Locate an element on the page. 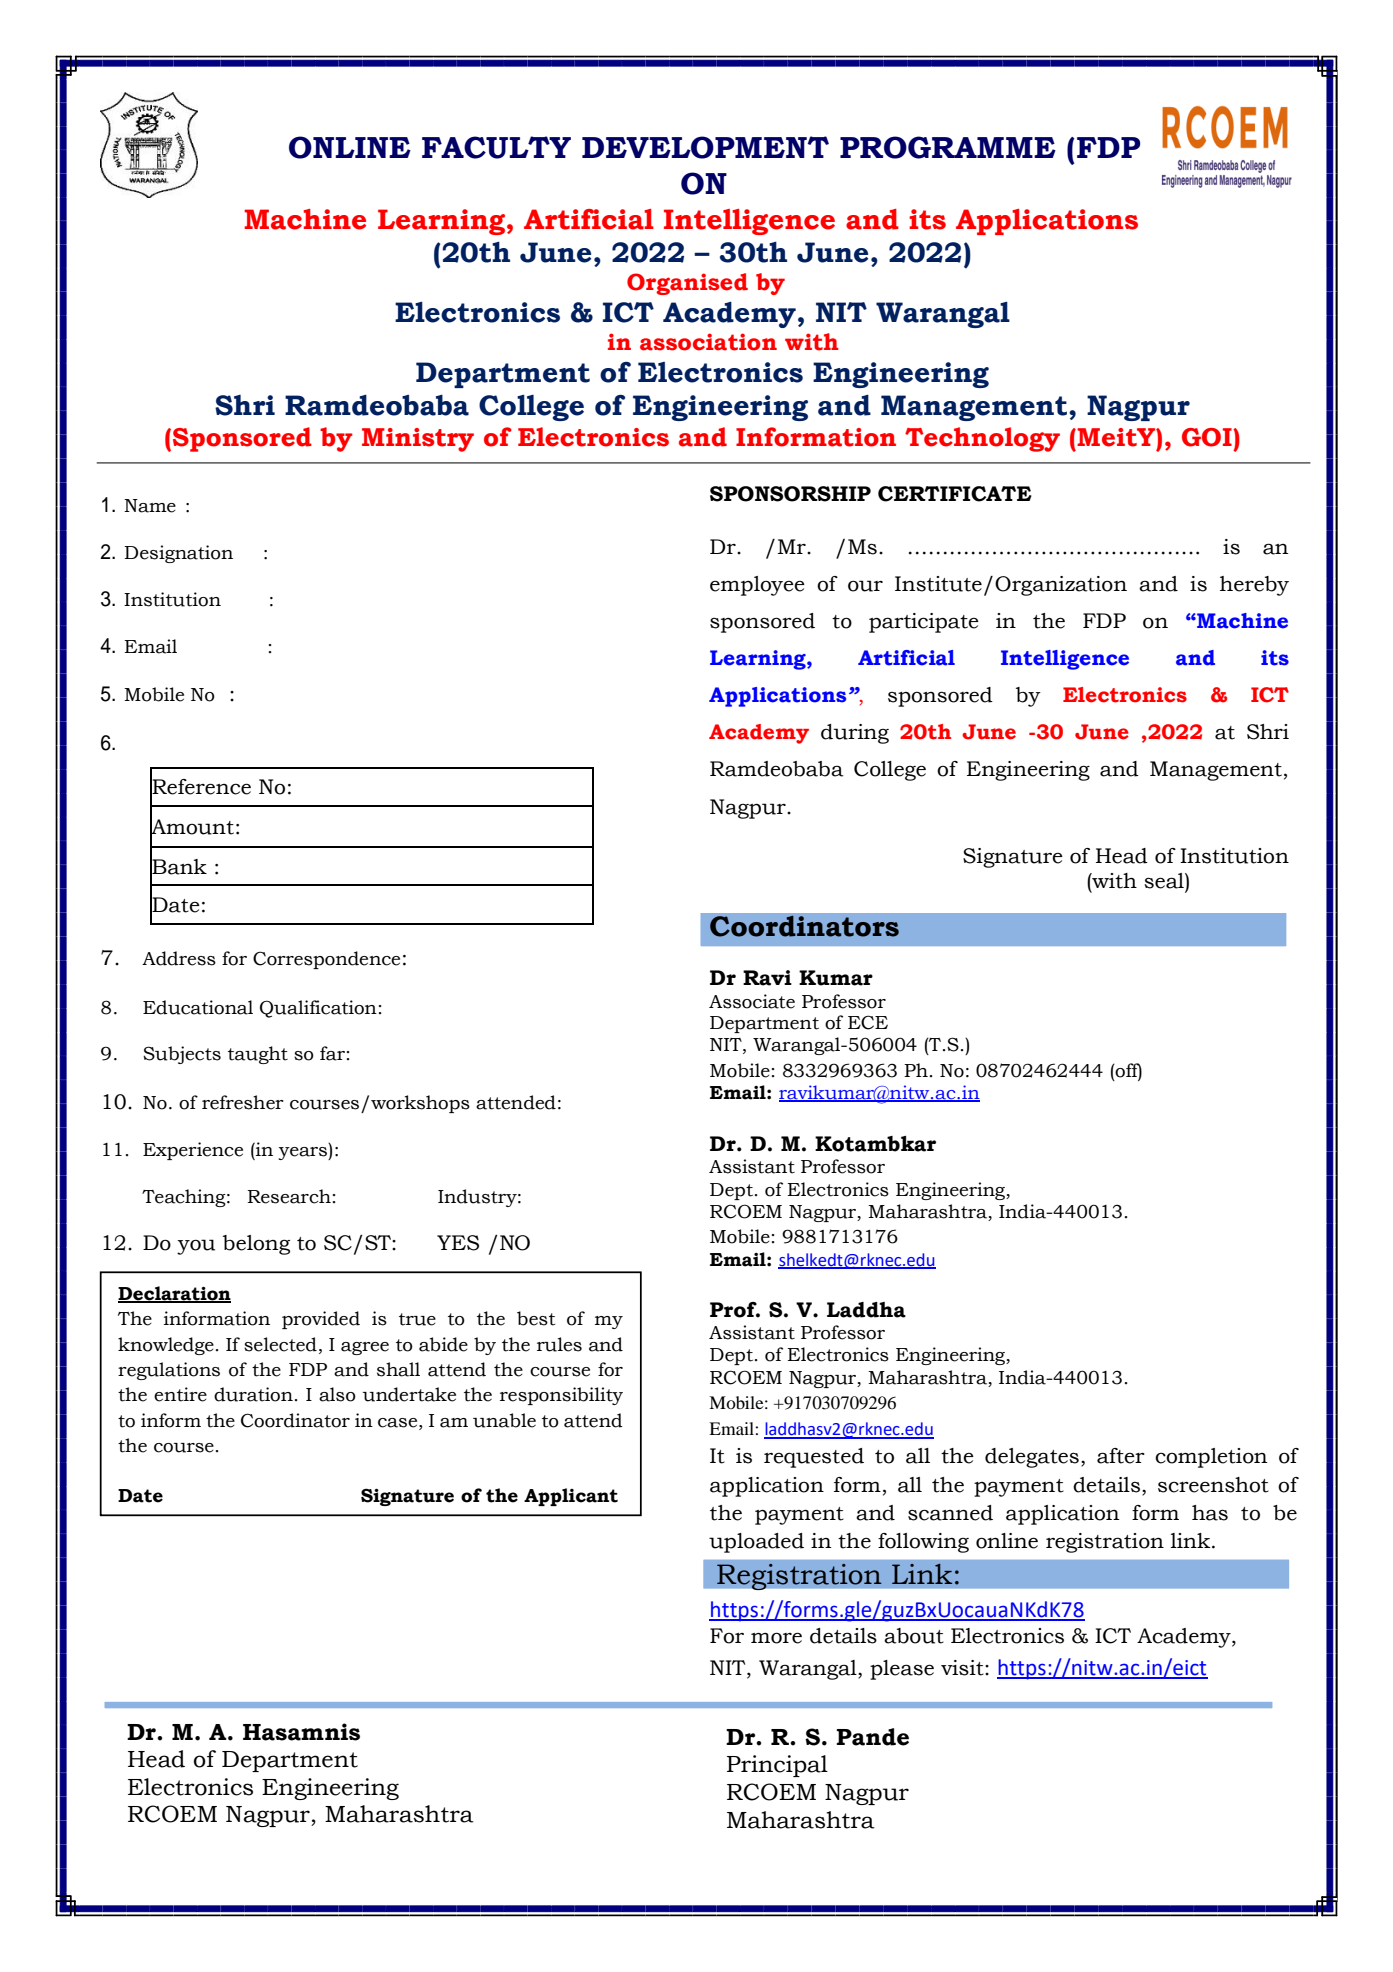 The width and height of the document is (1393, 1972). DEVELOPMENT is located at coordinates (705, 147).
